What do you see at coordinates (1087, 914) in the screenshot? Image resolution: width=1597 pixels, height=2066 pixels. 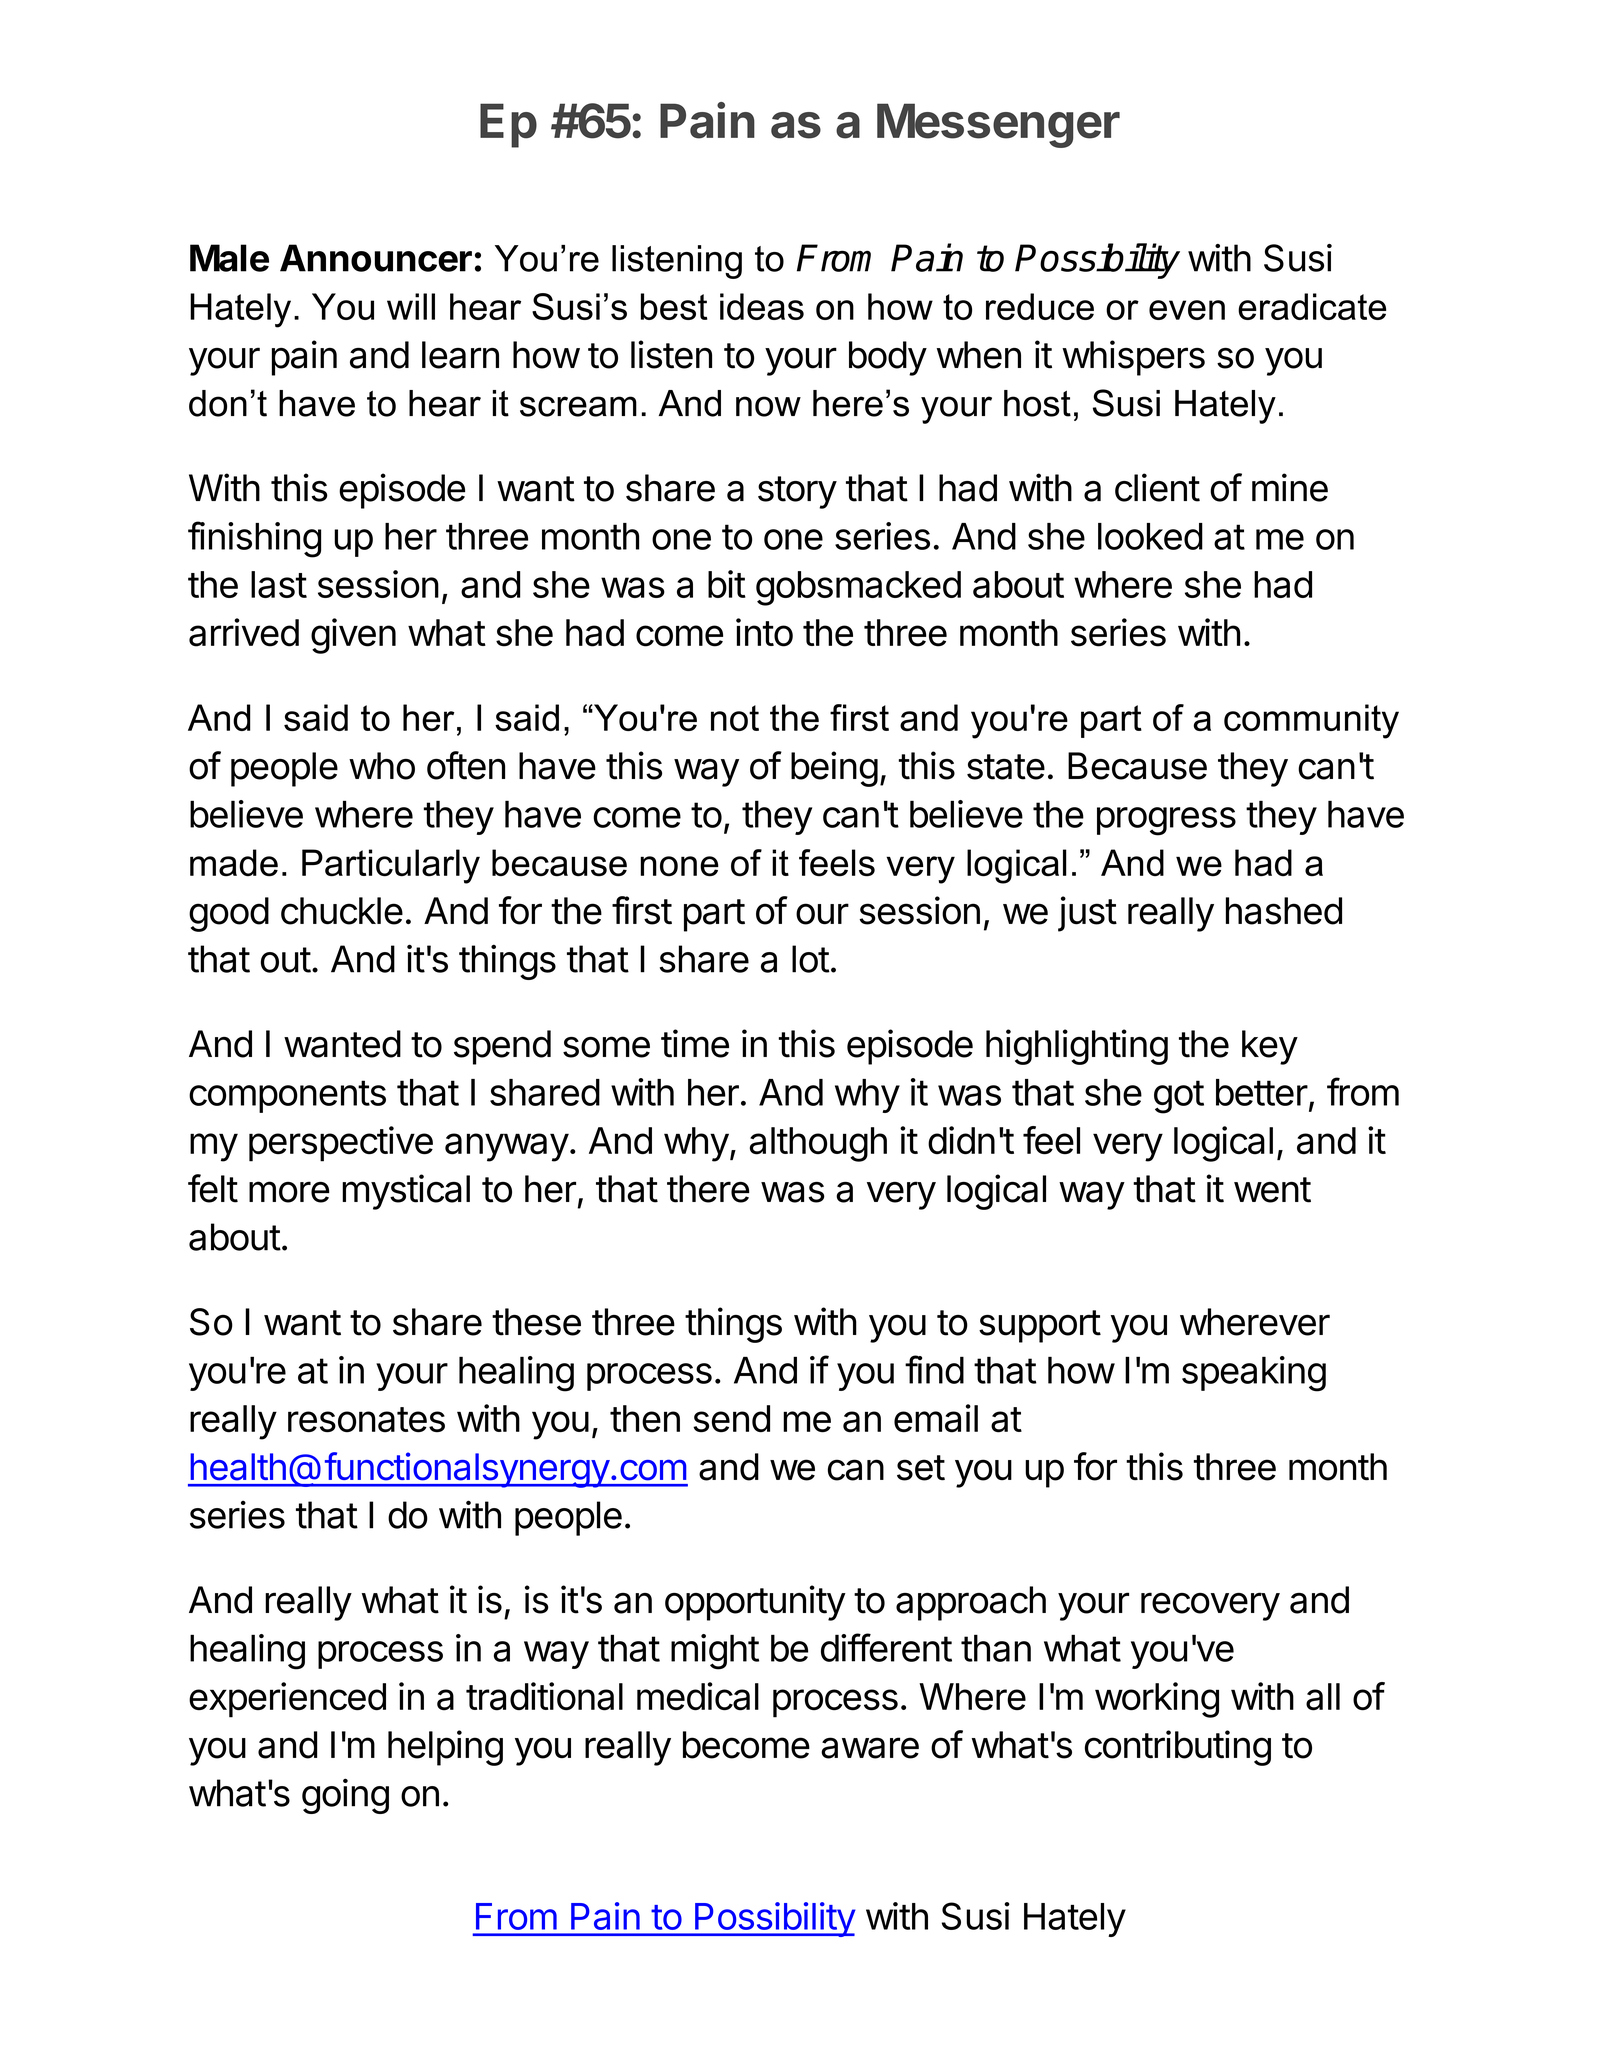 I see `just` at bounding box center [1087, 914].
